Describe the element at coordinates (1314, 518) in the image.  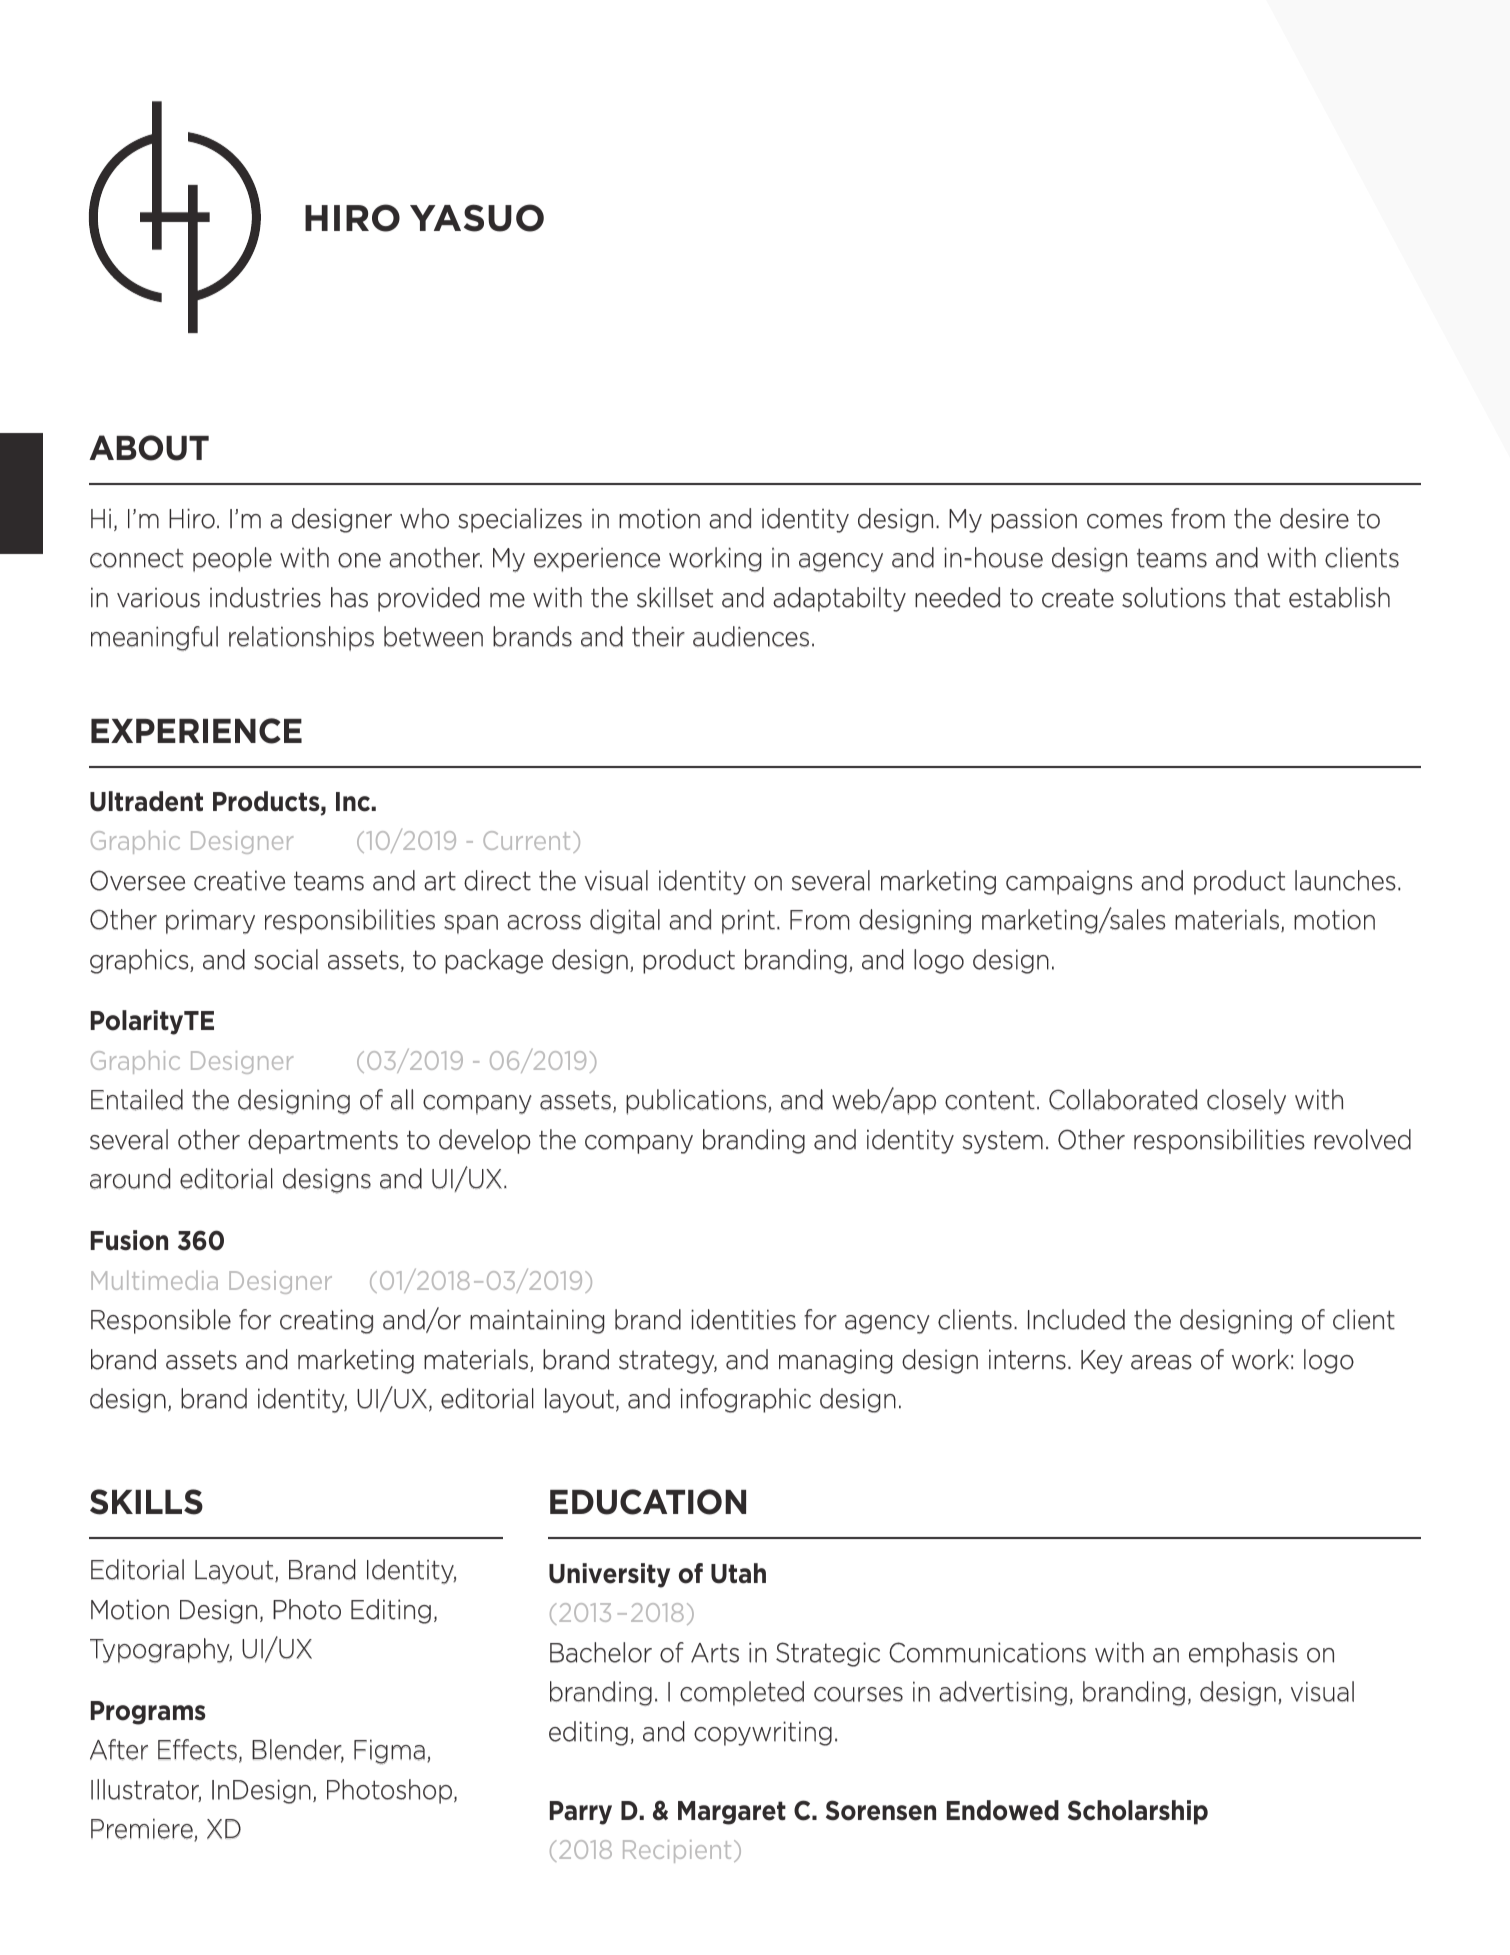
I see `desire` at that location.
